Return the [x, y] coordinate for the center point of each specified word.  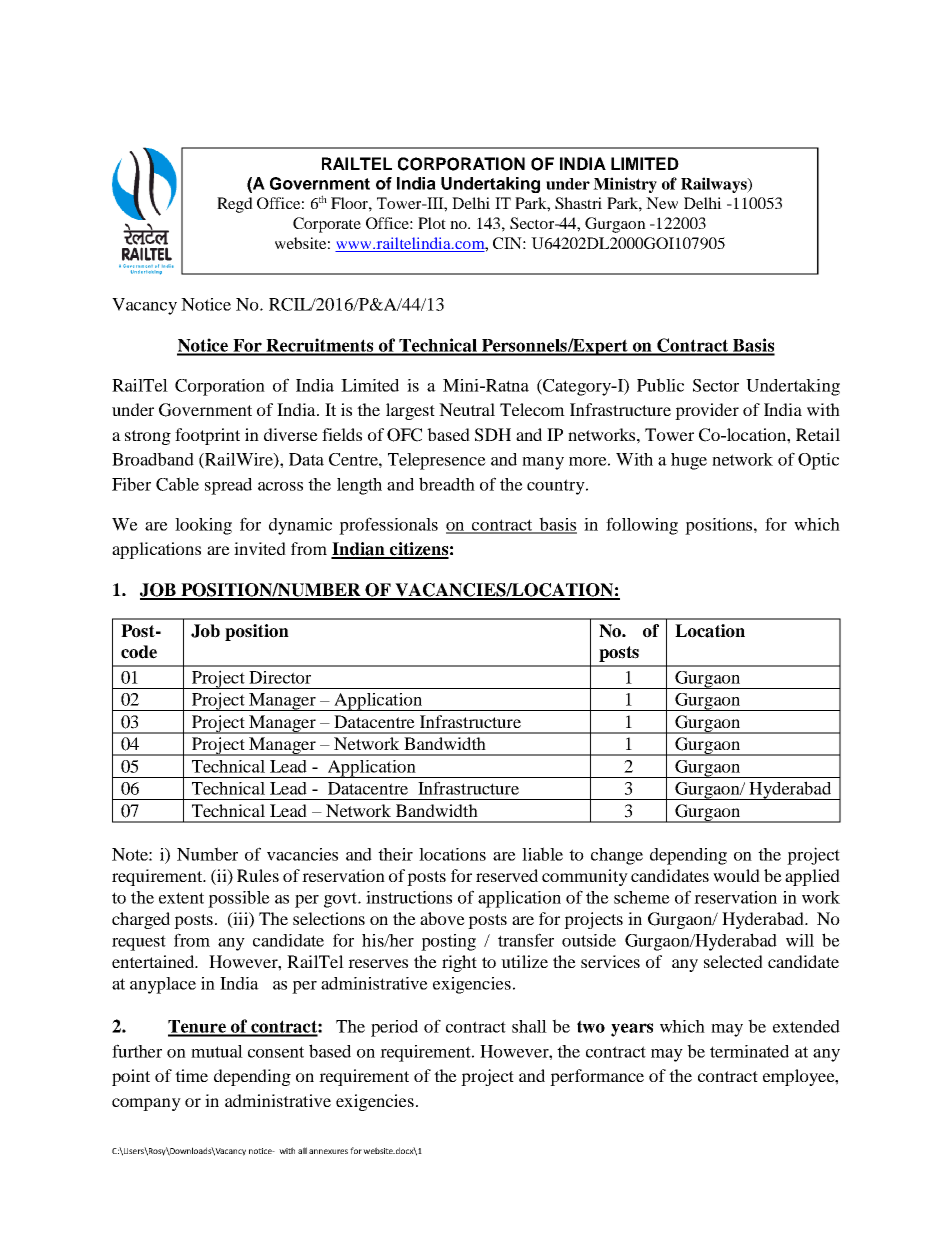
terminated [749, 1051]
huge [689, 461]
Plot [432, 223]
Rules [258, 875]
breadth [447, 484]
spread [228, 486]
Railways [715, 185]
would [736, 875]
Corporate [327, 225]
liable [542, 854]
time [191, 1075]
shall [529, 1026]
